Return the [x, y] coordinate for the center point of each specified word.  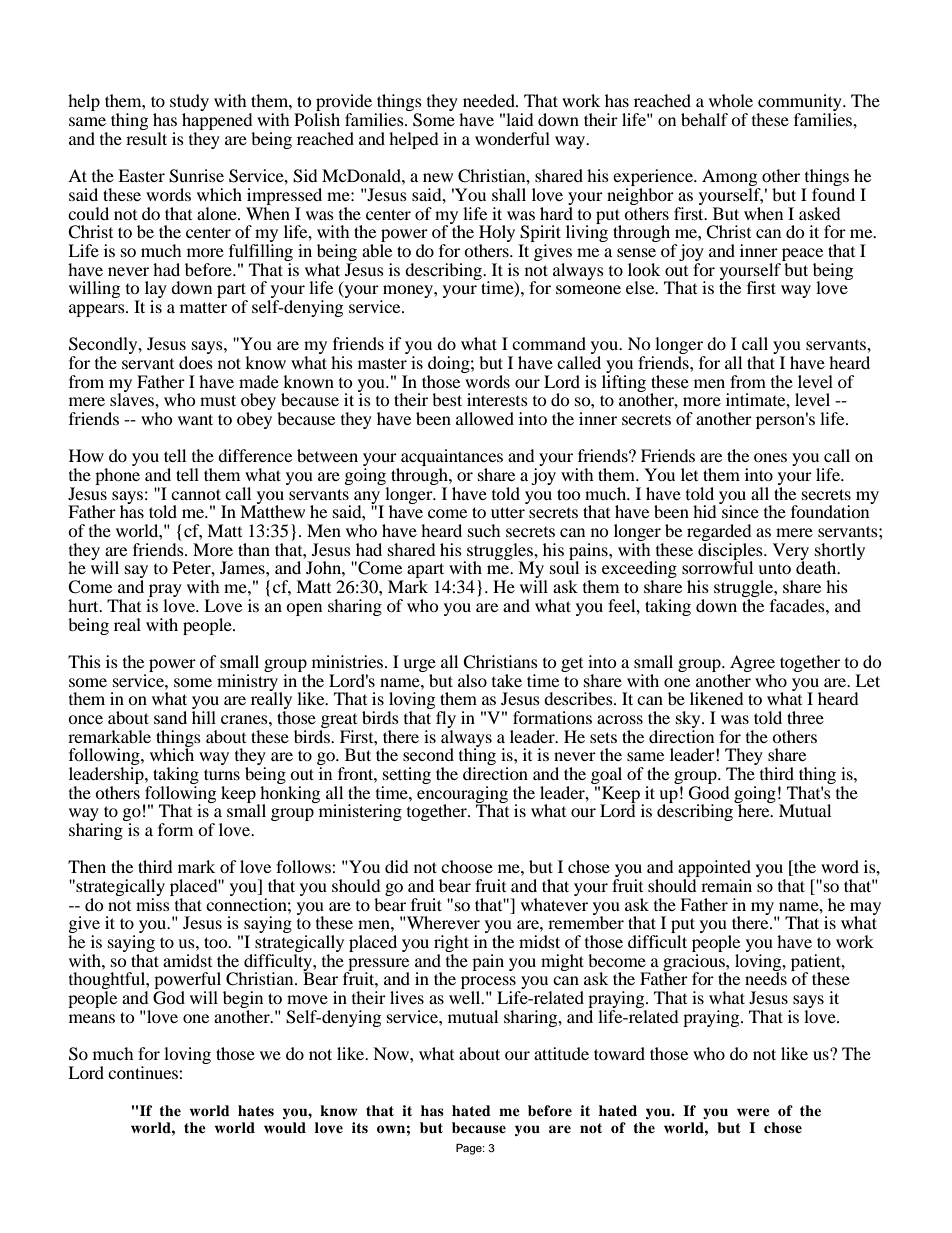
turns [222, 774]
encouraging [462, 794]
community [800, 104]
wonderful [512, 138]
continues [144, 1072]
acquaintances [452, 459]
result [146, 138]
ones [770, 457]
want [195, 419]
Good [709, 791]
